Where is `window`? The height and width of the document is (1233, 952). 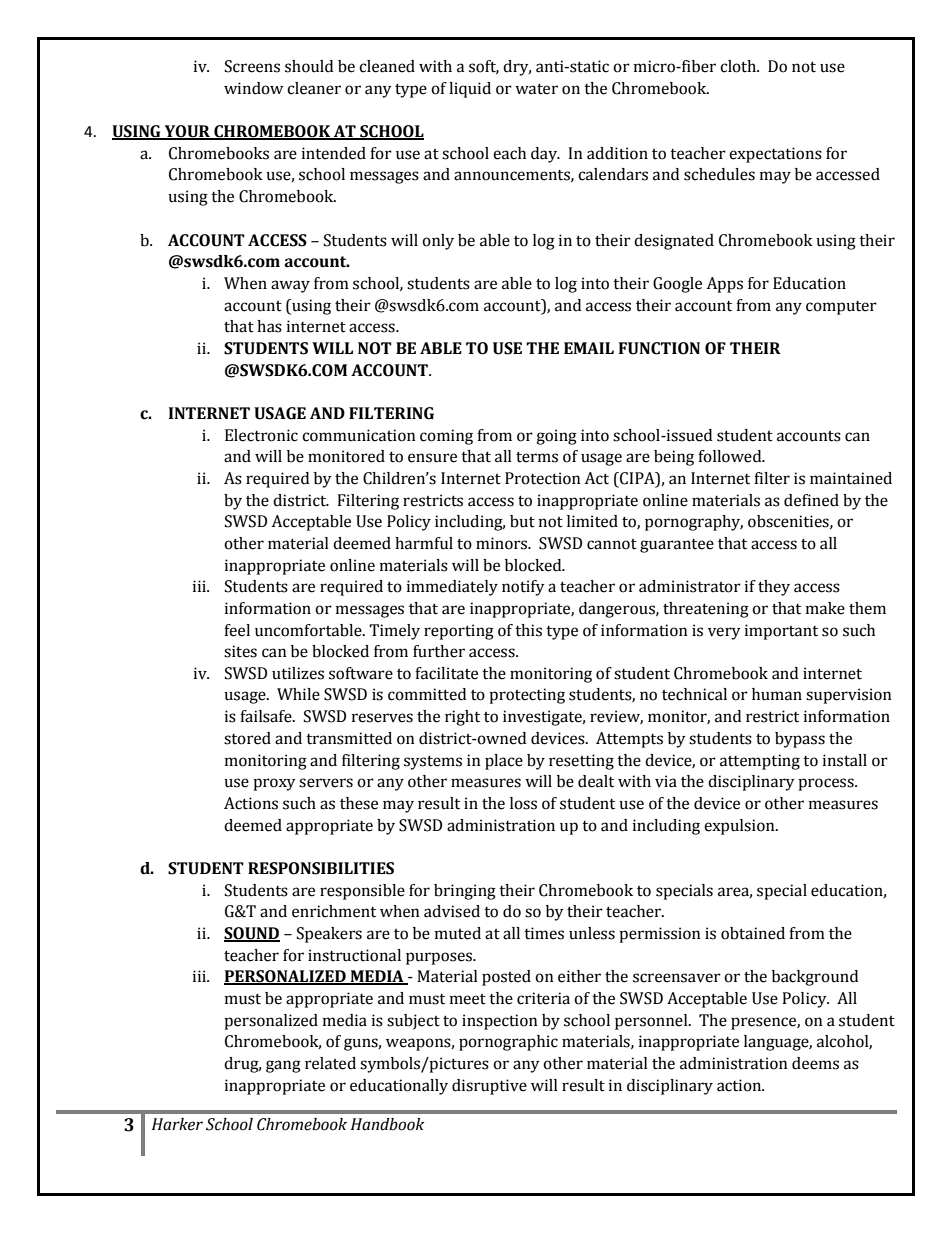 window is located at coordinates (253, 88).
